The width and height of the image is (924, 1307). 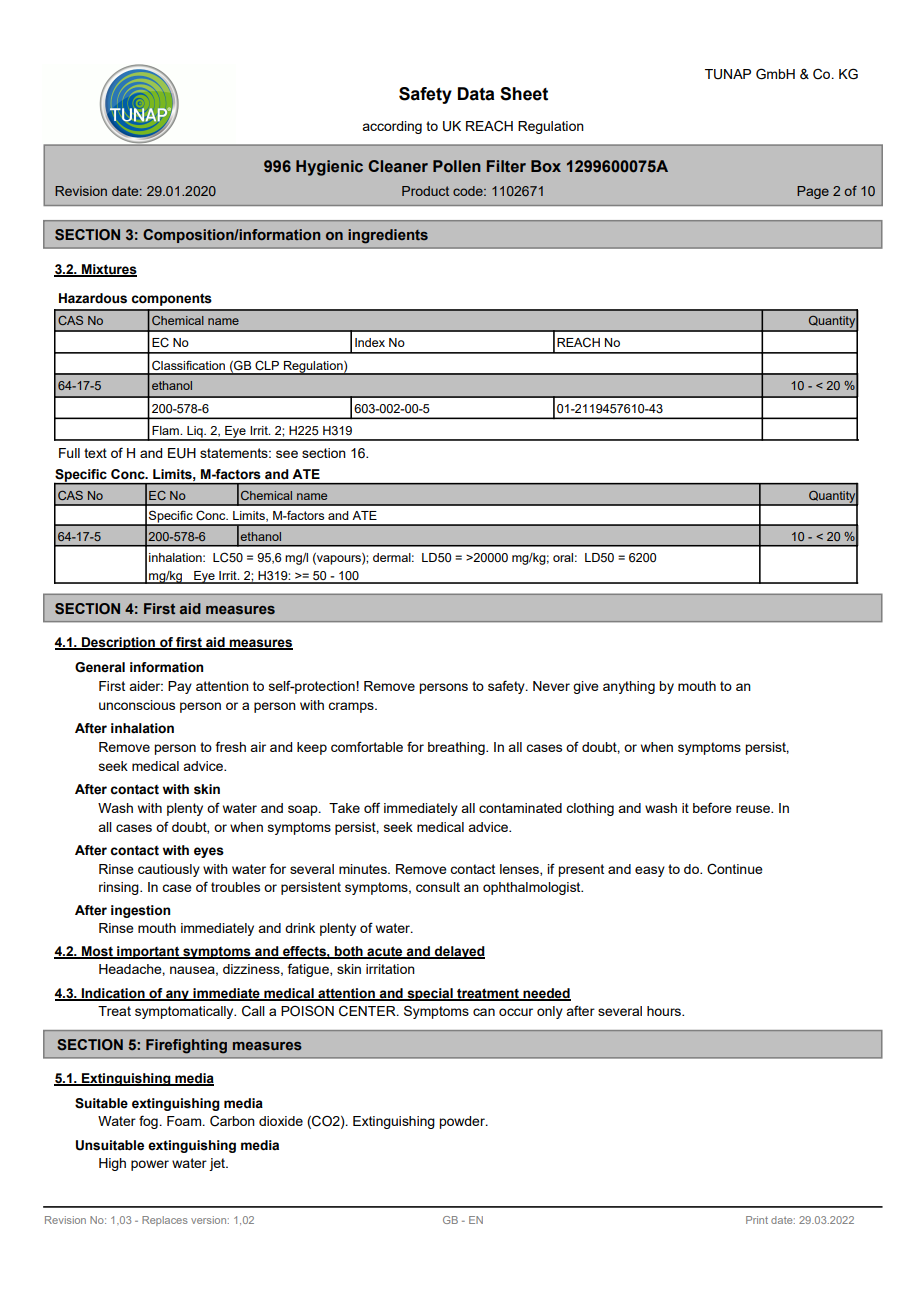 I want to click on before, so click(x=712, y=807).
